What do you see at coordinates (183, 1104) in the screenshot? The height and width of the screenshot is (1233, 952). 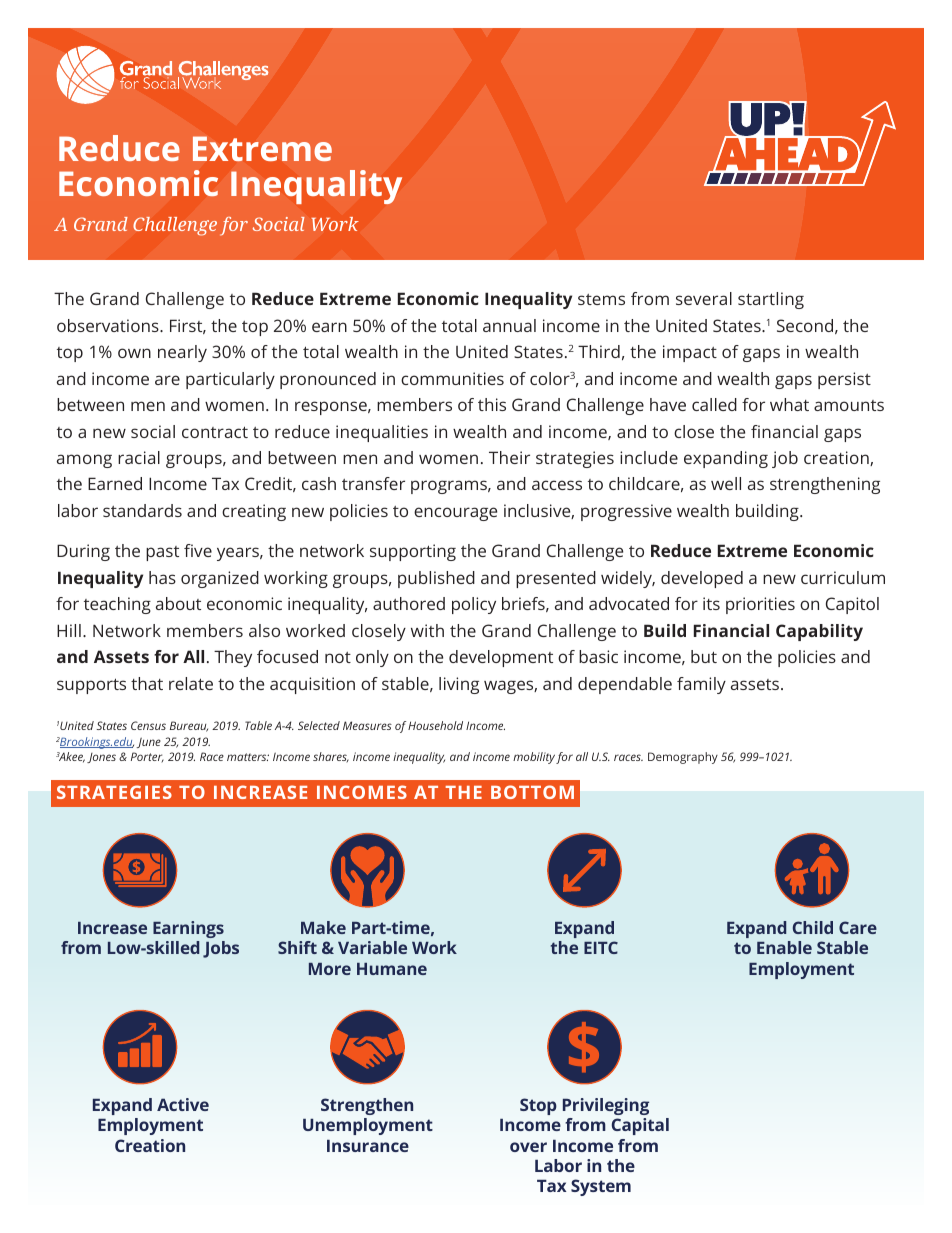 I see `Active` at bounding box center [183, 1104].
